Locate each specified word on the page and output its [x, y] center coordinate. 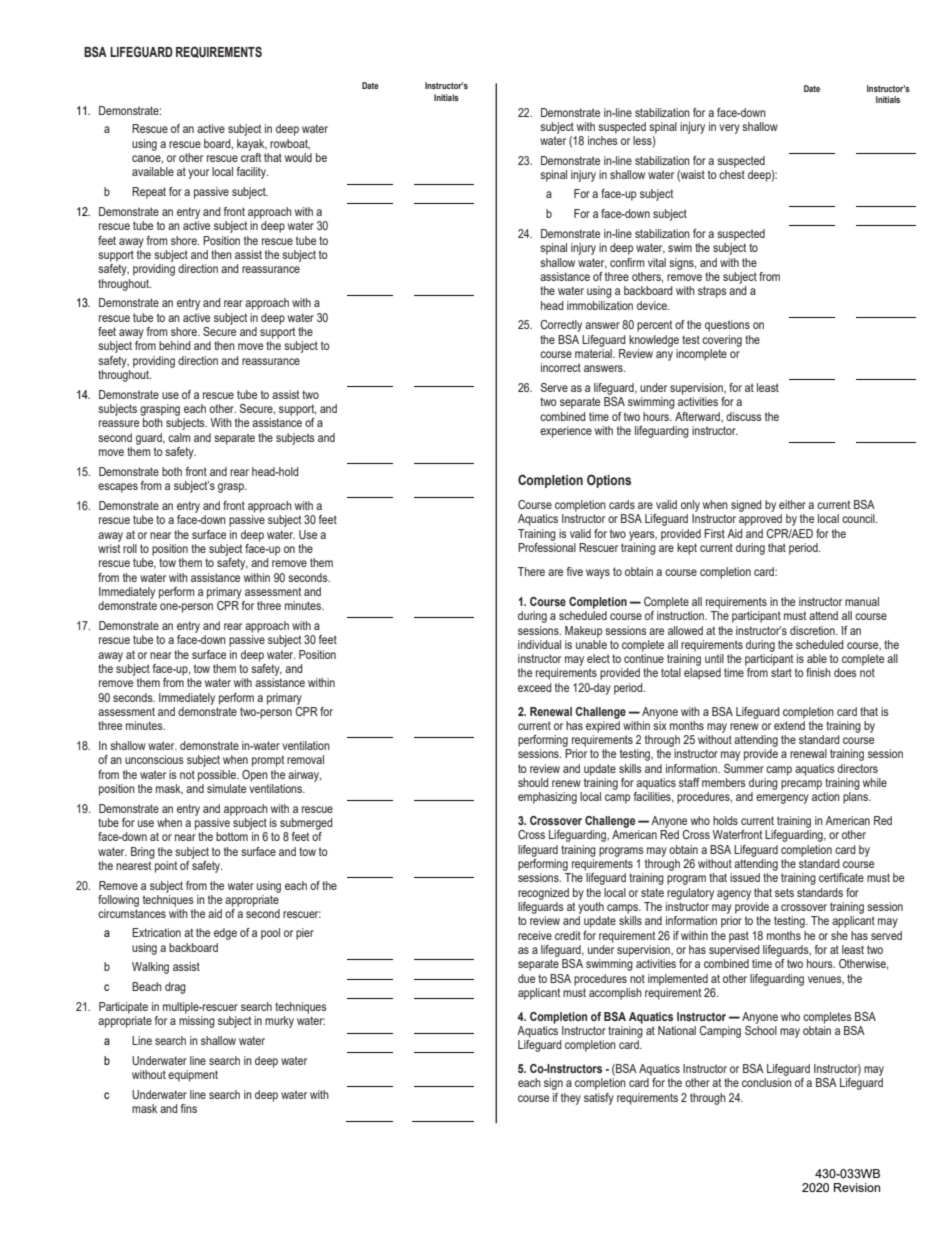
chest [732, 174]
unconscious [154, 759]
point [166, 867]
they [571, 1099]
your [198, 174]
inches [603, 140]
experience [566, 432]
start [781, 672]
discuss [744, 416]
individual [539, 644]
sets [784, 892]
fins [189, 1108]
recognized [543, 894]
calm [179, 437]
